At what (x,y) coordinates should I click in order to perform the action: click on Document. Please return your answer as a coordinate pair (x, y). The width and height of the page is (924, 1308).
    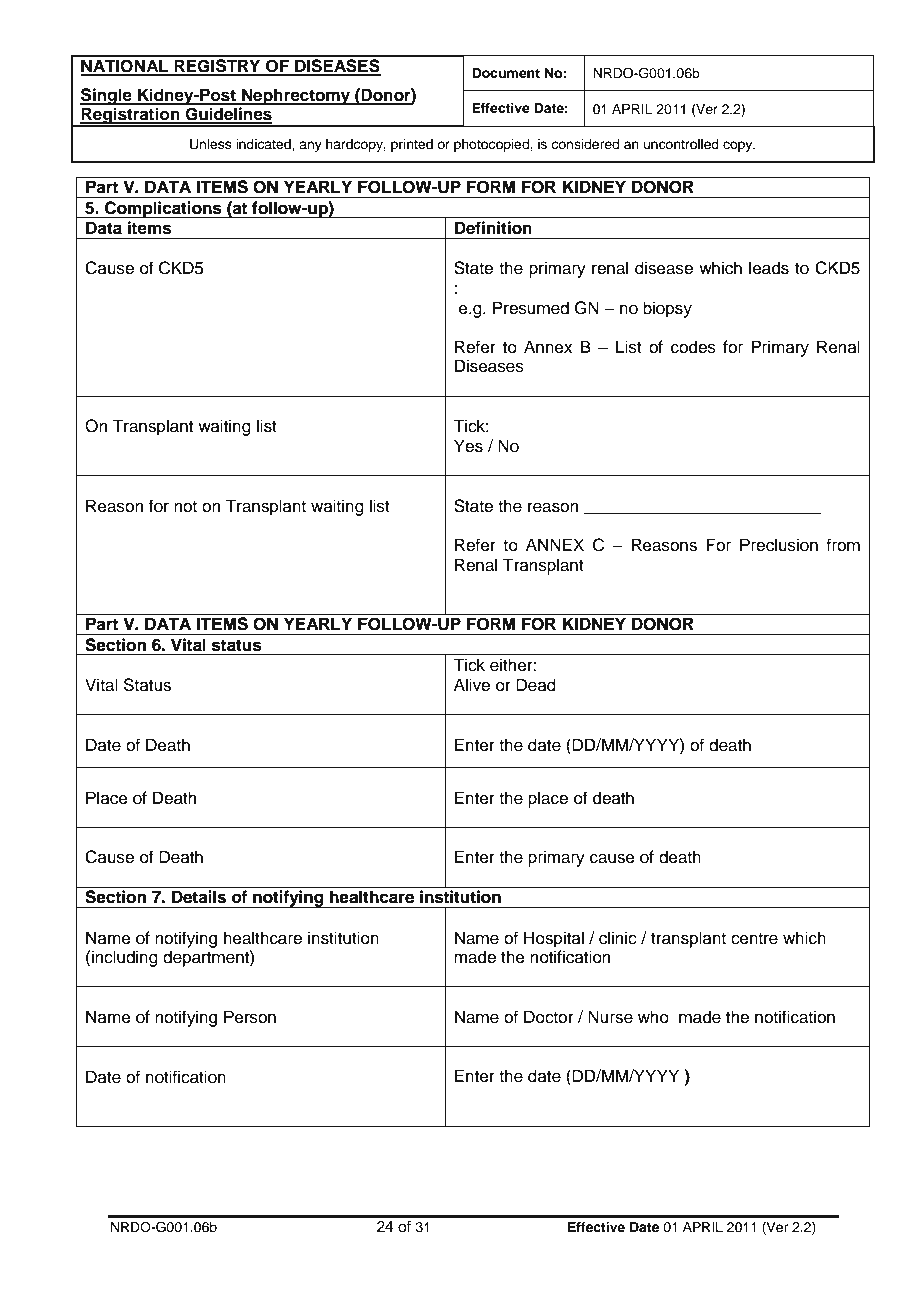
    Looking at the image, I should click on (506, 73).
